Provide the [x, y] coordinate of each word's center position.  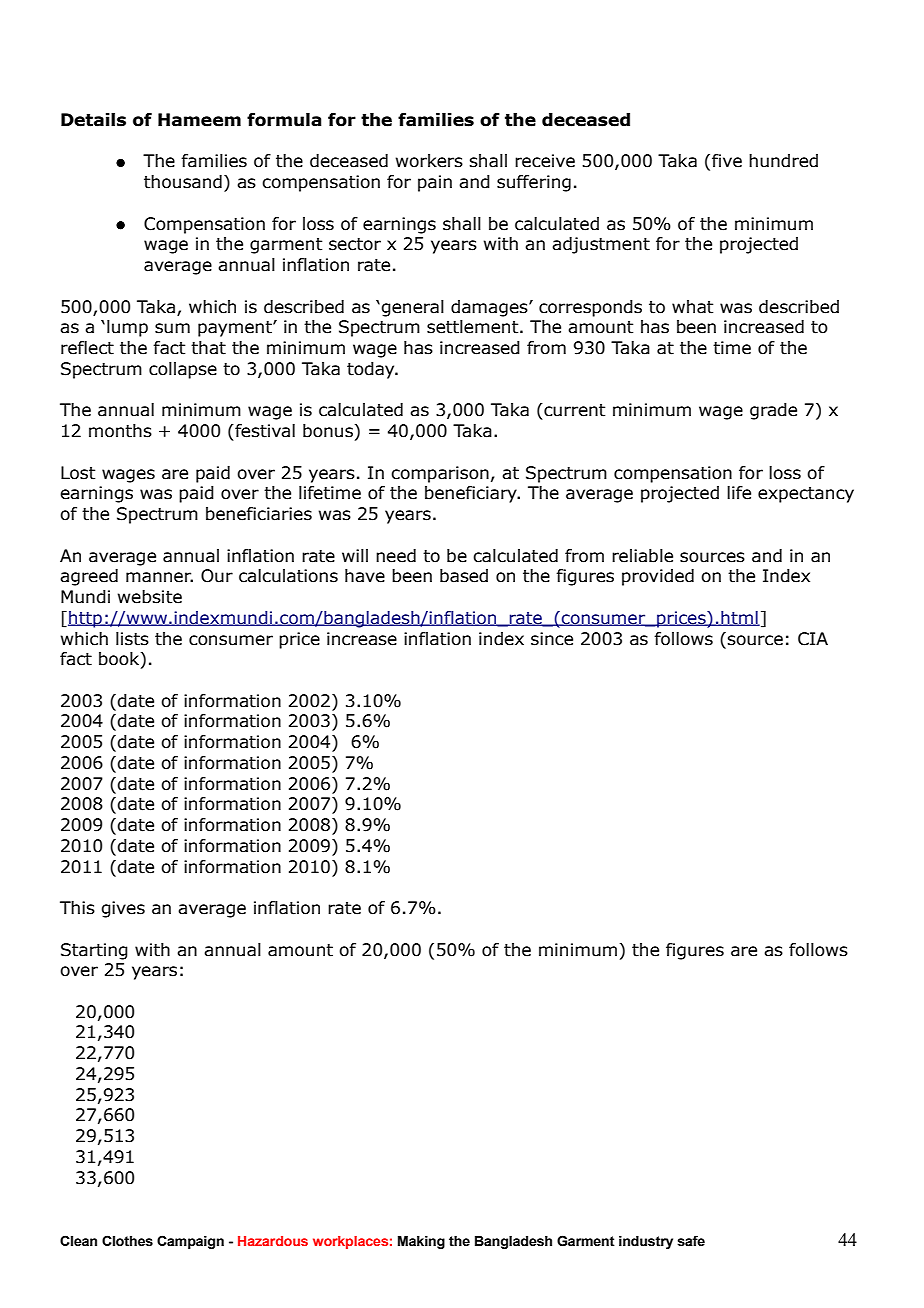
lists [132, 639]
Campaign [190, 1242]
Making [421, 1242]
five [727, 161]
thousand [183, 182]
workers [429, 161]
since [552, 639]
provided [658, 577]
